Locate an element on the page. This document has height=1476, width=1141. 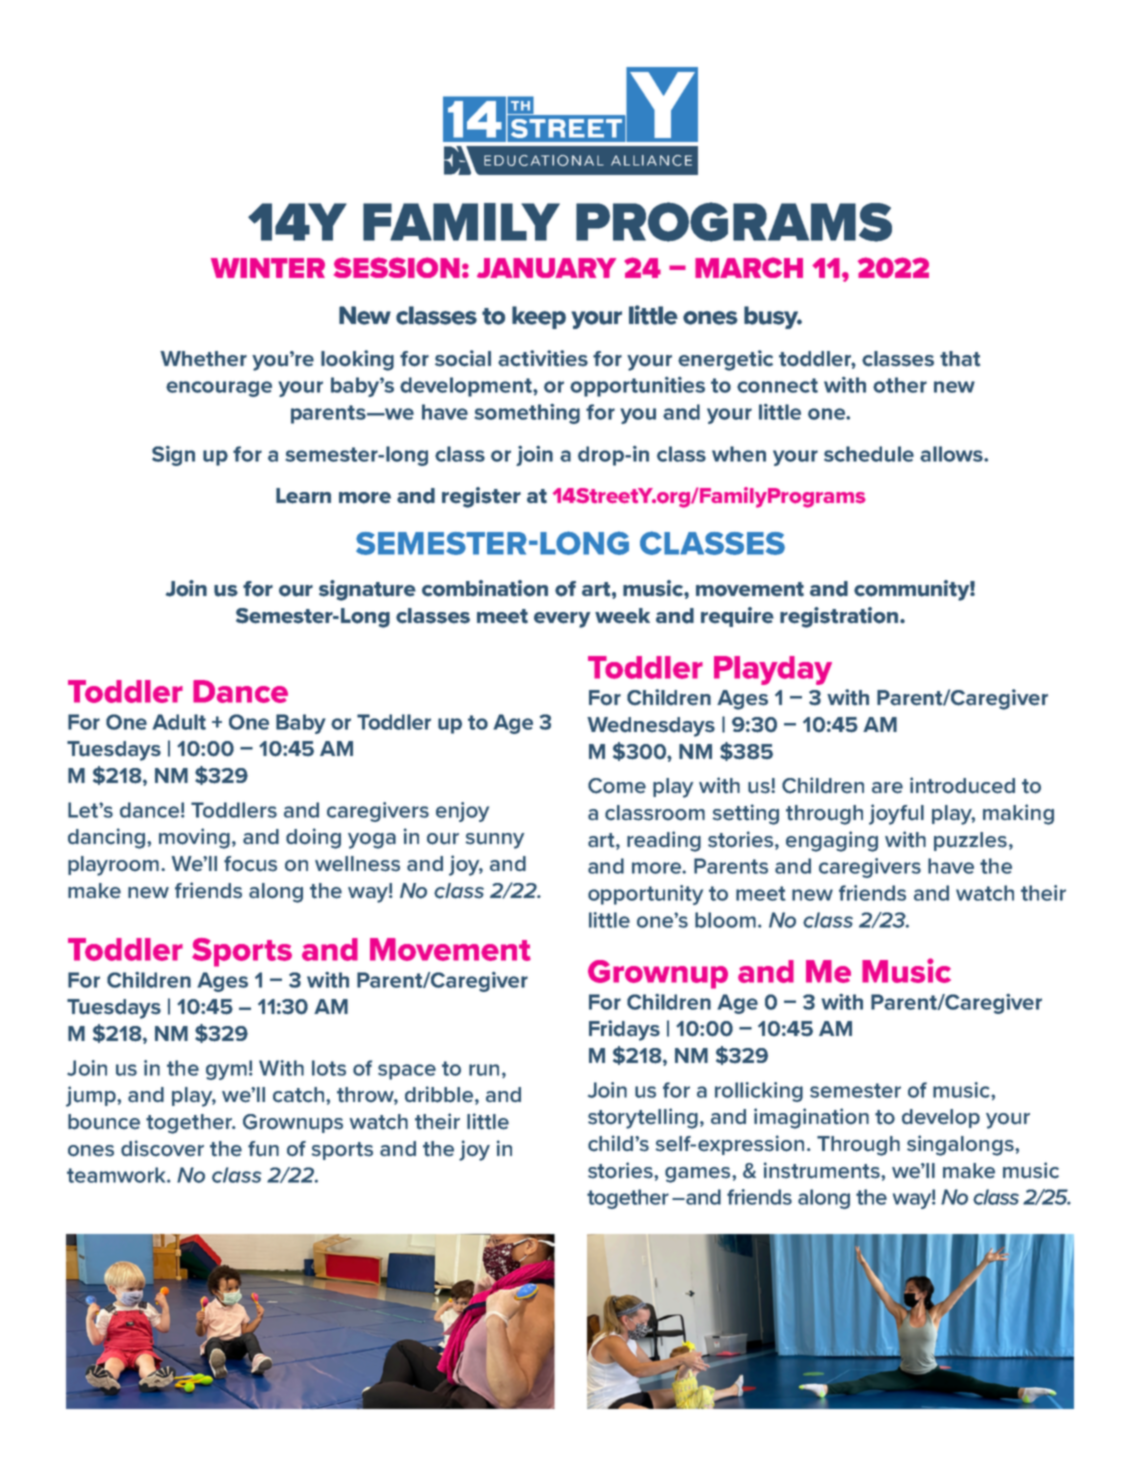
focus is located at coordinates (250, 864).
